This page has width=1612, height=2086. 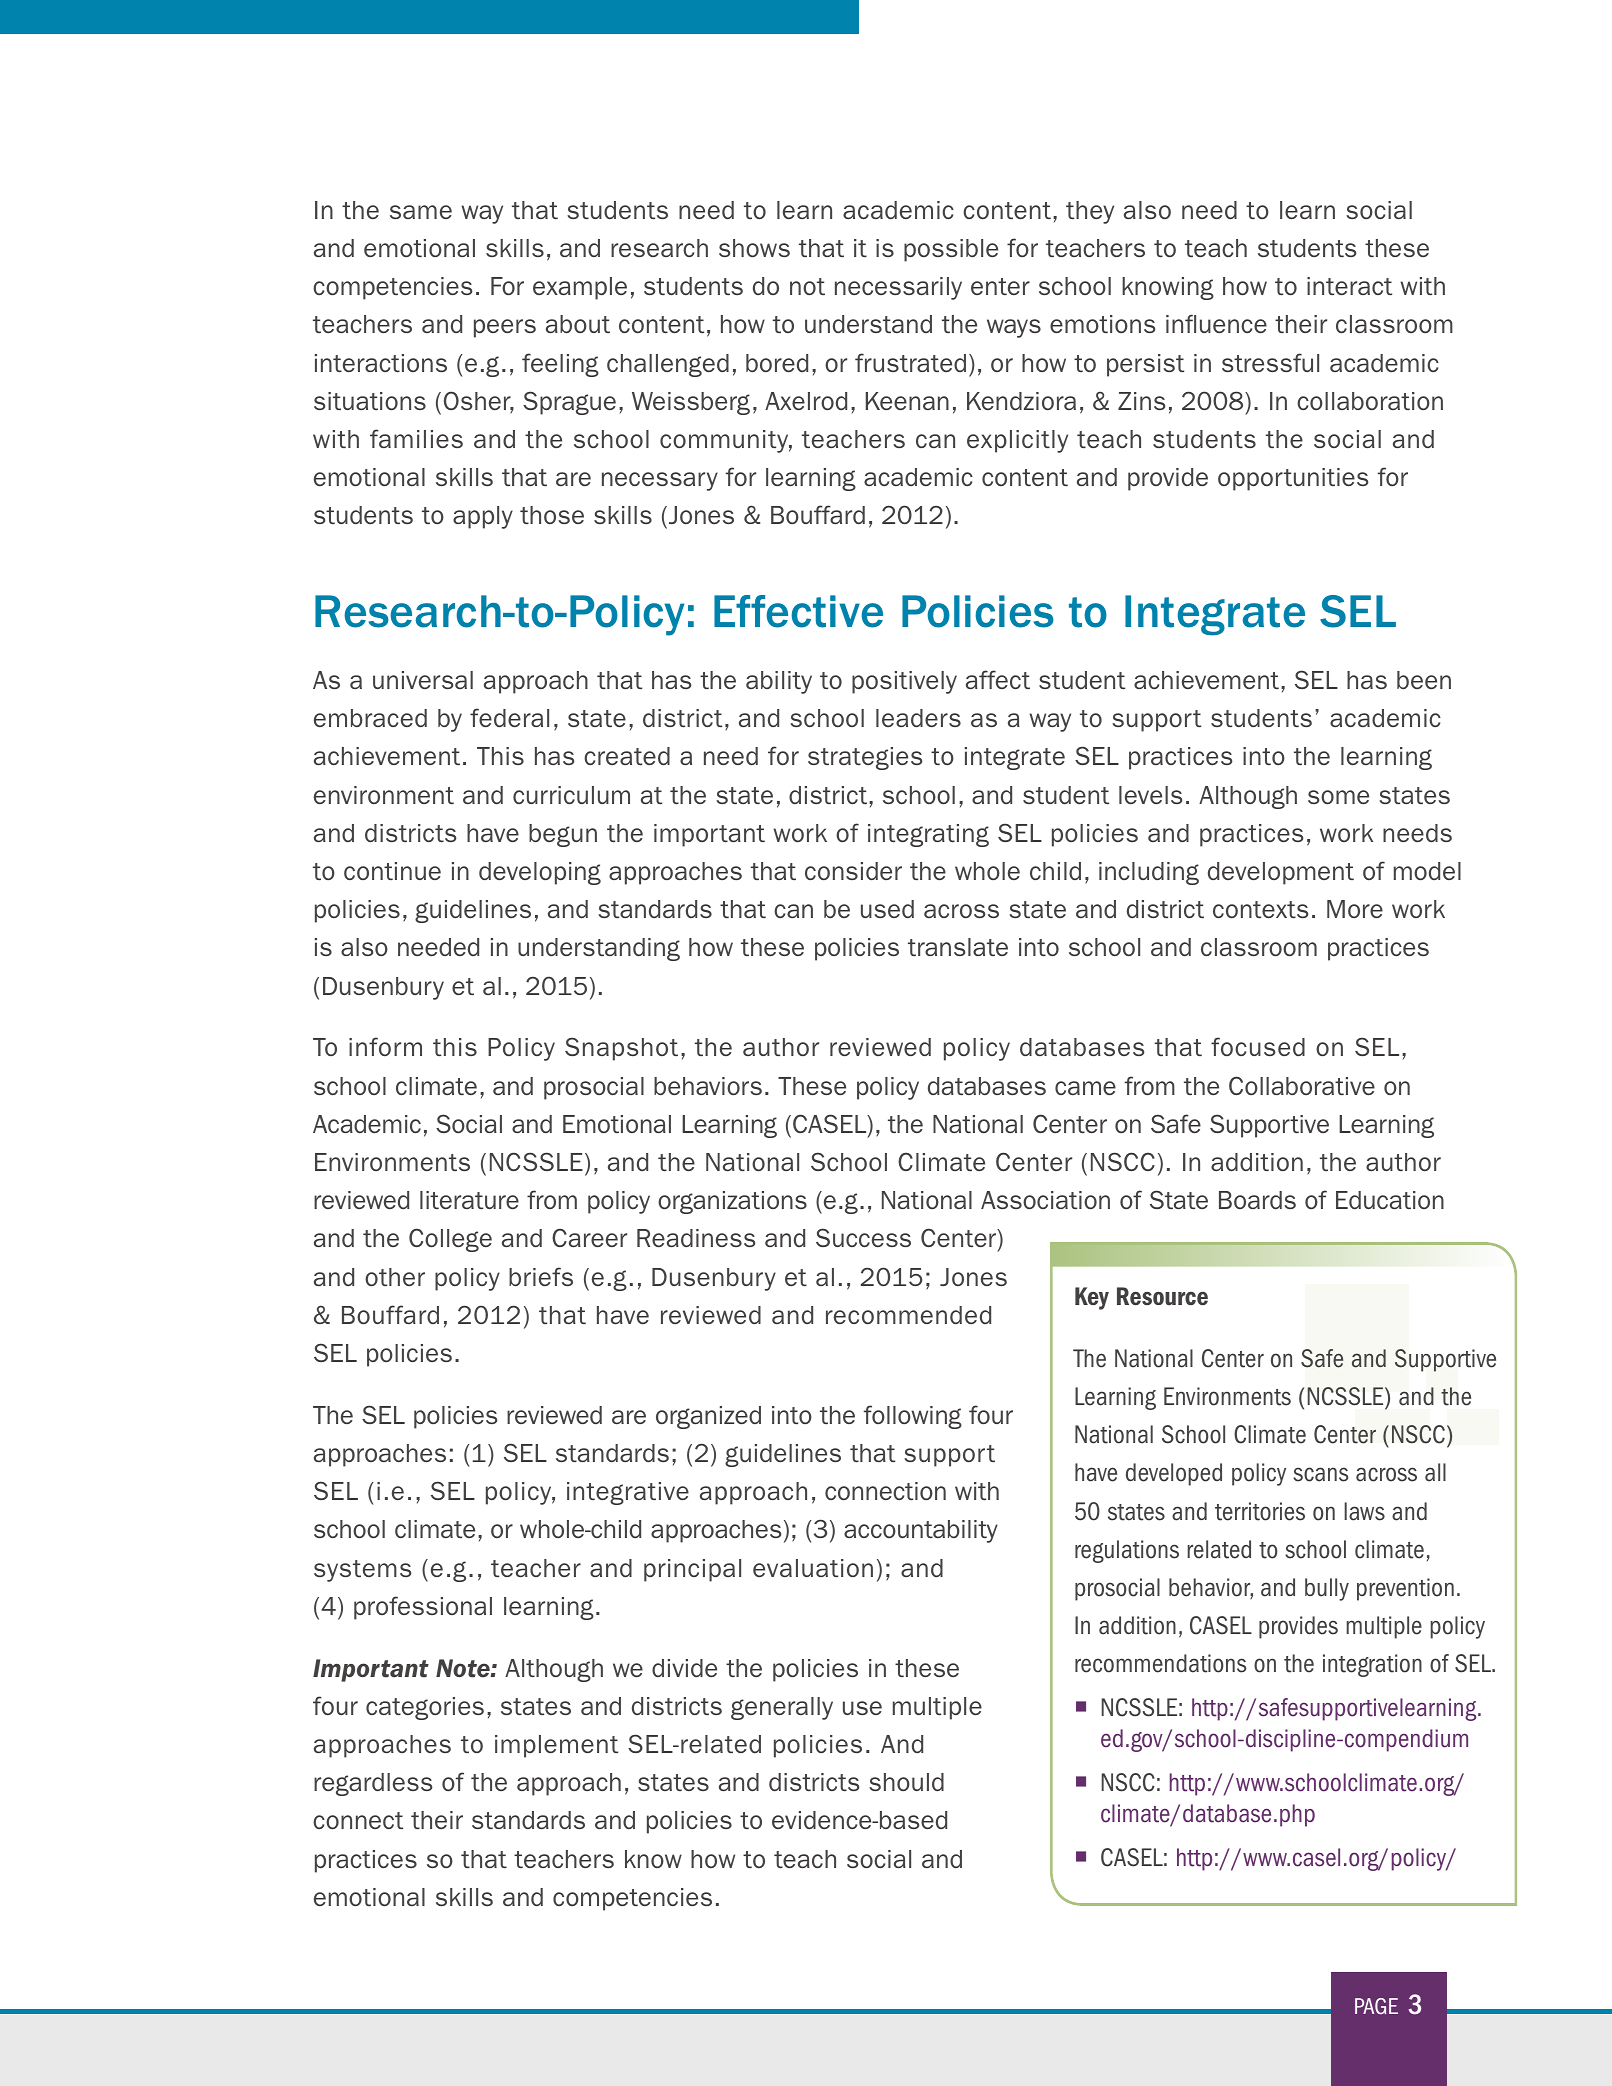 I want to click on PAGE, so click(x=1376, y=2006).
